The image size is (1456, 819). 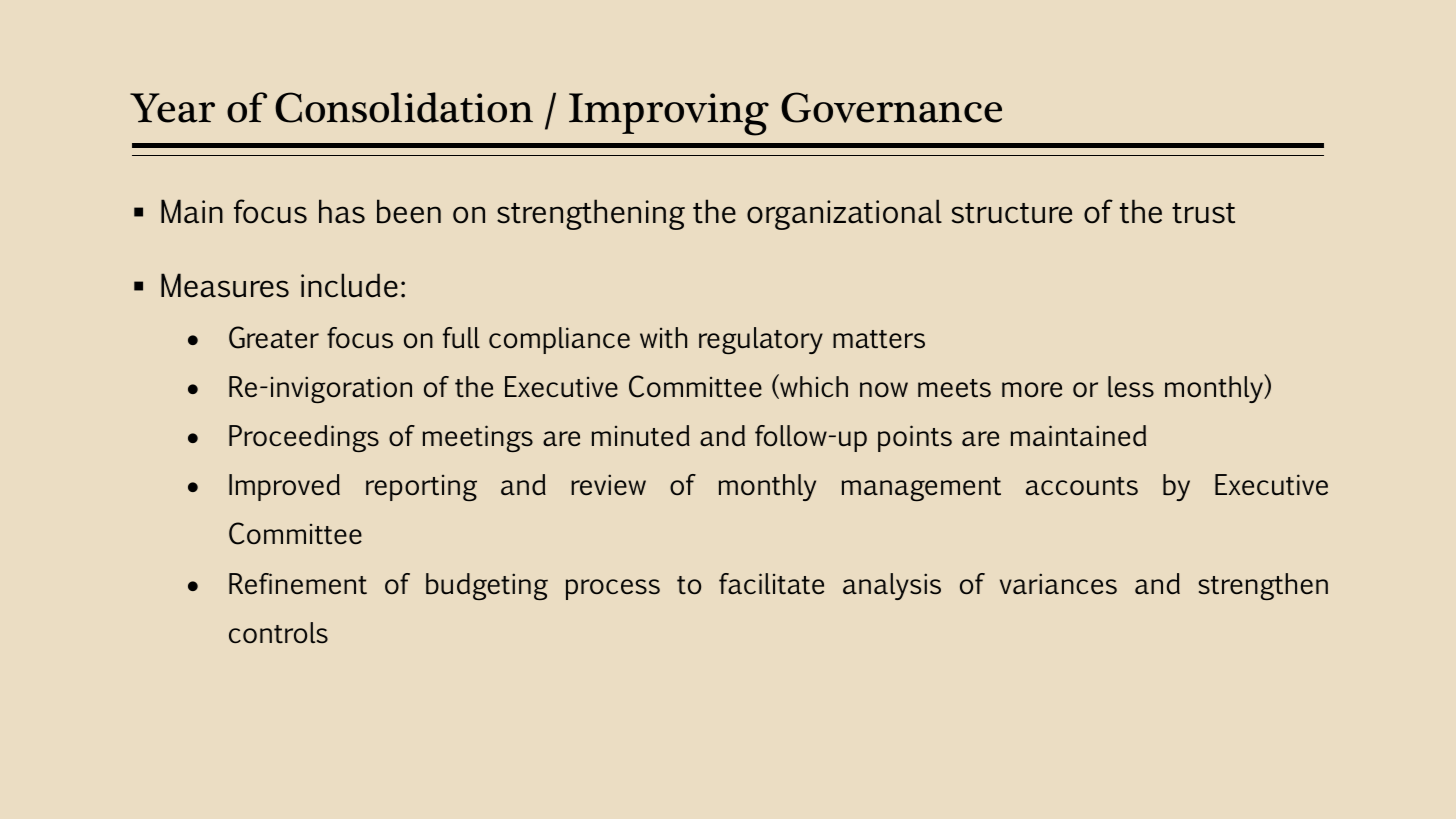 I want to click on Consolidation, so click(x=404, y=107).
